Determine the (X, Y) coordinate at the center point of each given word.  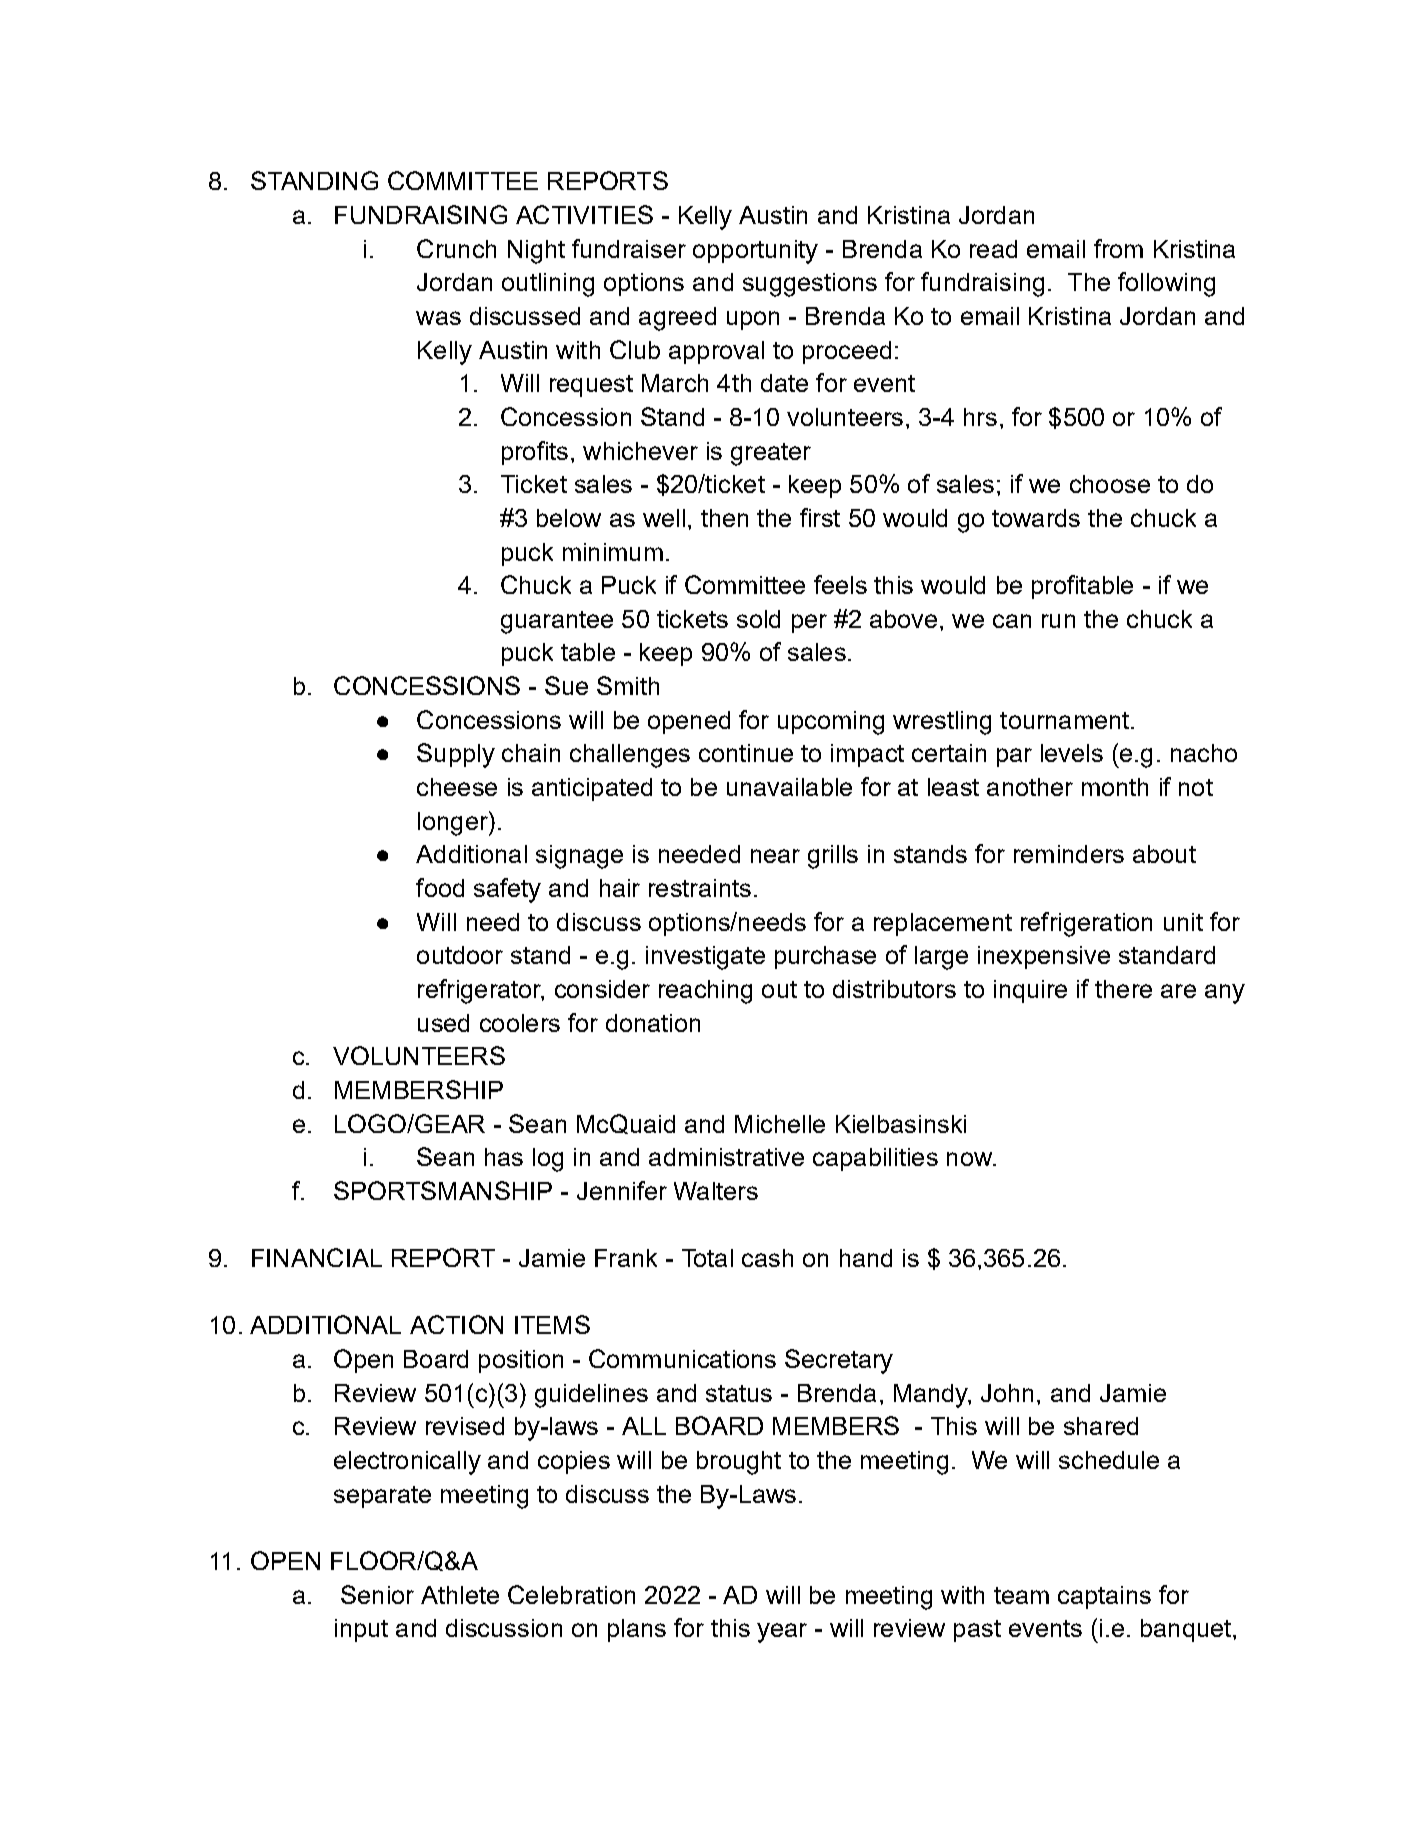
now (970, 1159)
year (782, 1633)
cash (767, 1258)
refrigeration (1086, 924)
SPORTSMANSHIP (443, 1190)
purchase (825, 957)
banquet (1186, 1630)
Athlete (460, 1595)
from (1118, 248)
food (440, 887)
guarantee (557, 622)
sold (758, 619)
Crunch (456, 248)
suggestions (810, 285)
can (1012, 621)
